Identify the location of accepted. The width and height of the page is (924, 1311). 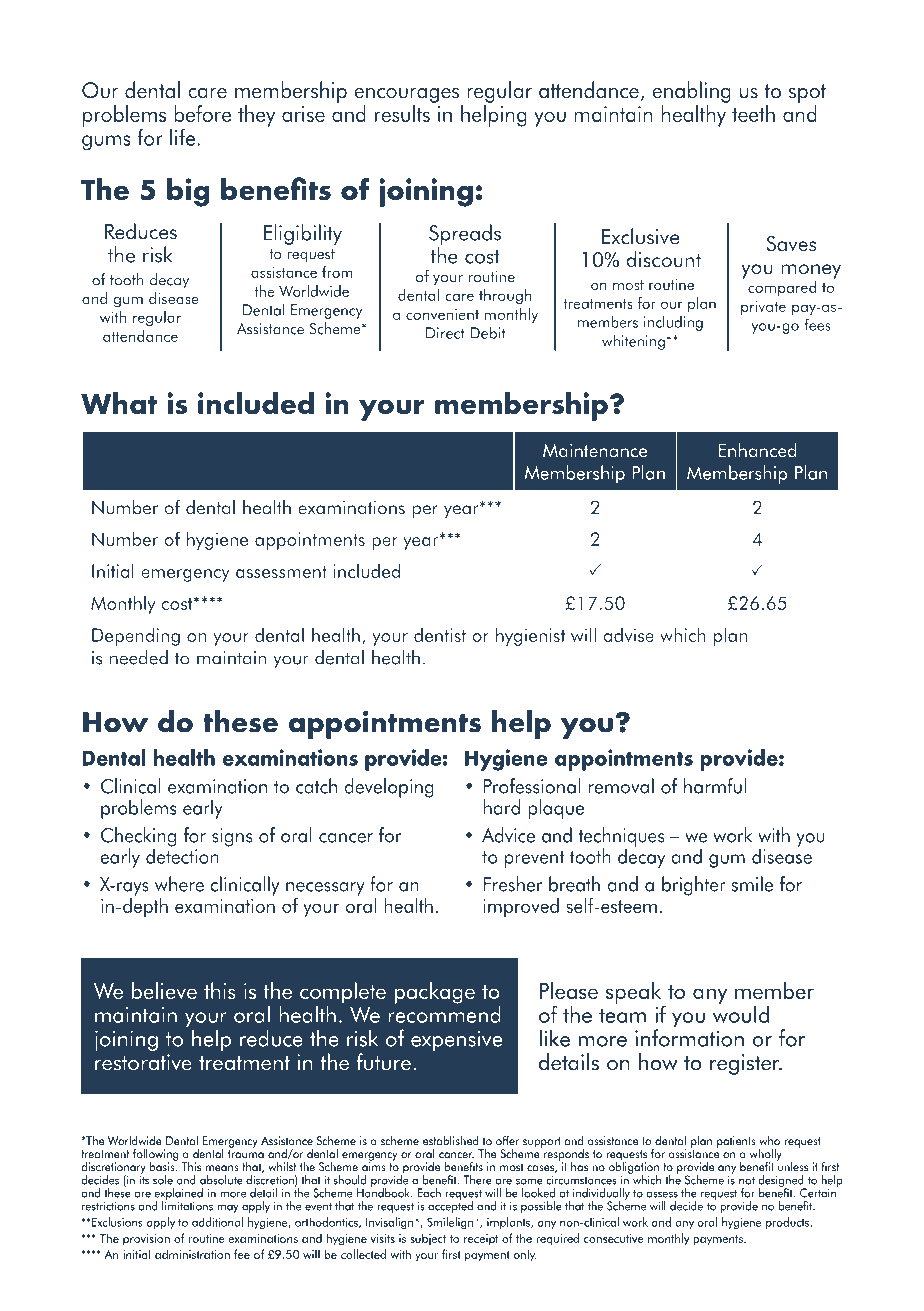
(450, 1206).
